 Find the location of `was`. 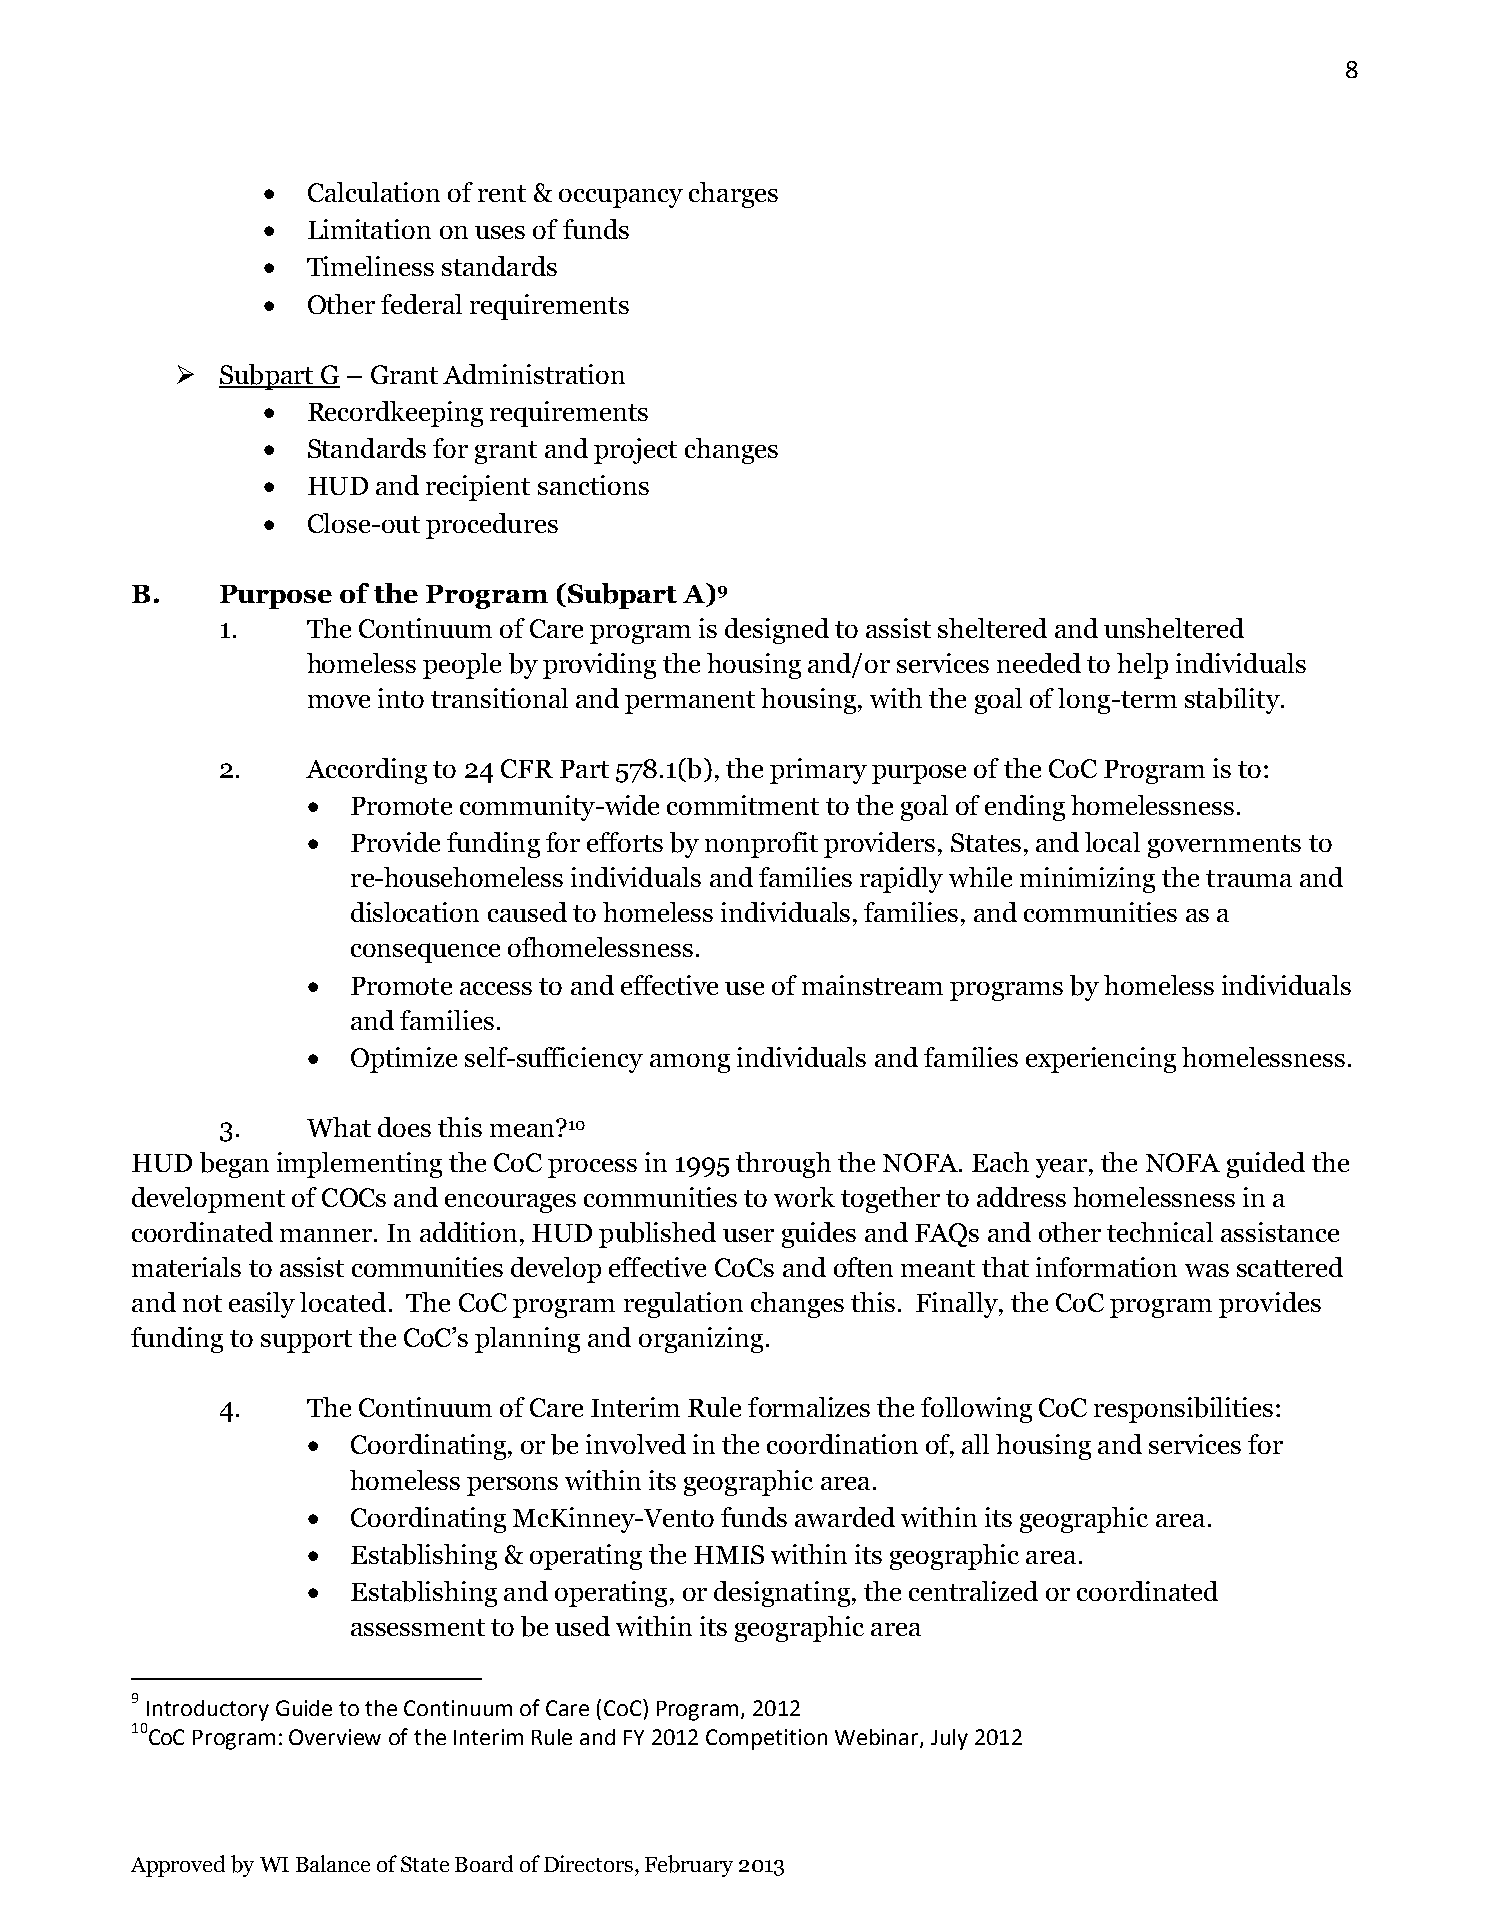

was is located at coordinates (1207, 1270).
